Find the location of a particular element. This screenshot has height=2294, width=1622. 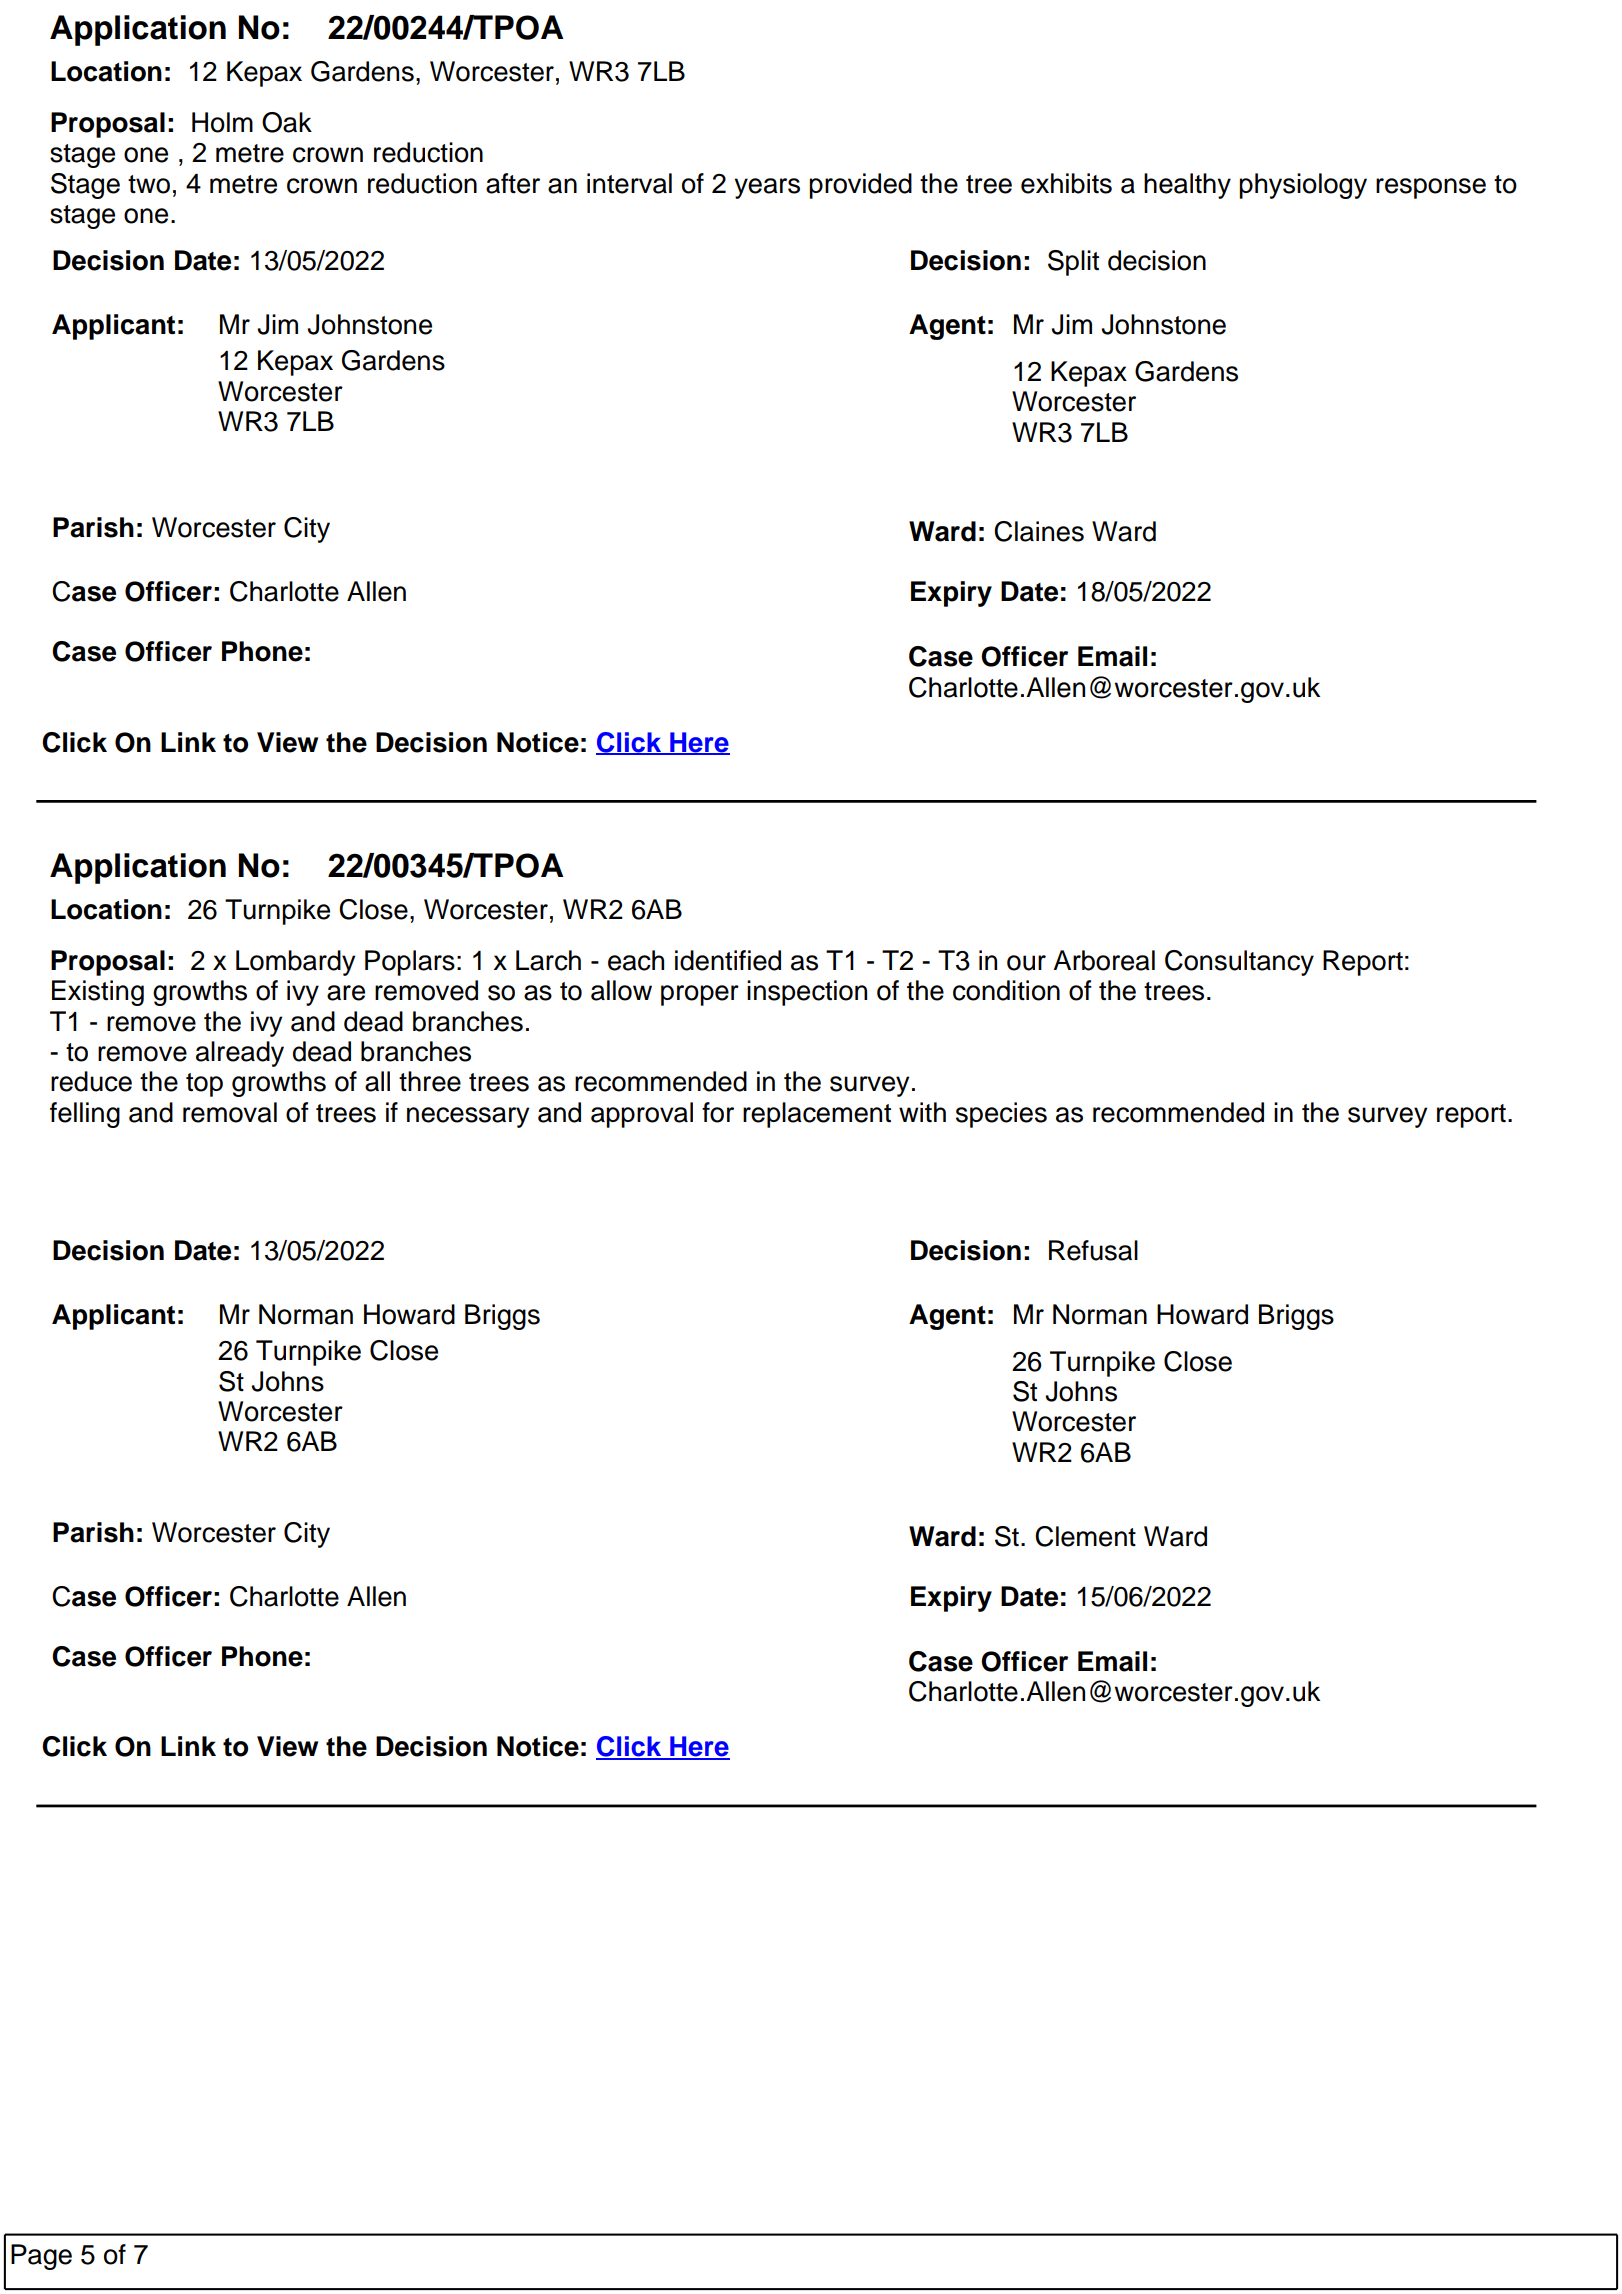

for is located at coordinates (718, 1112).
